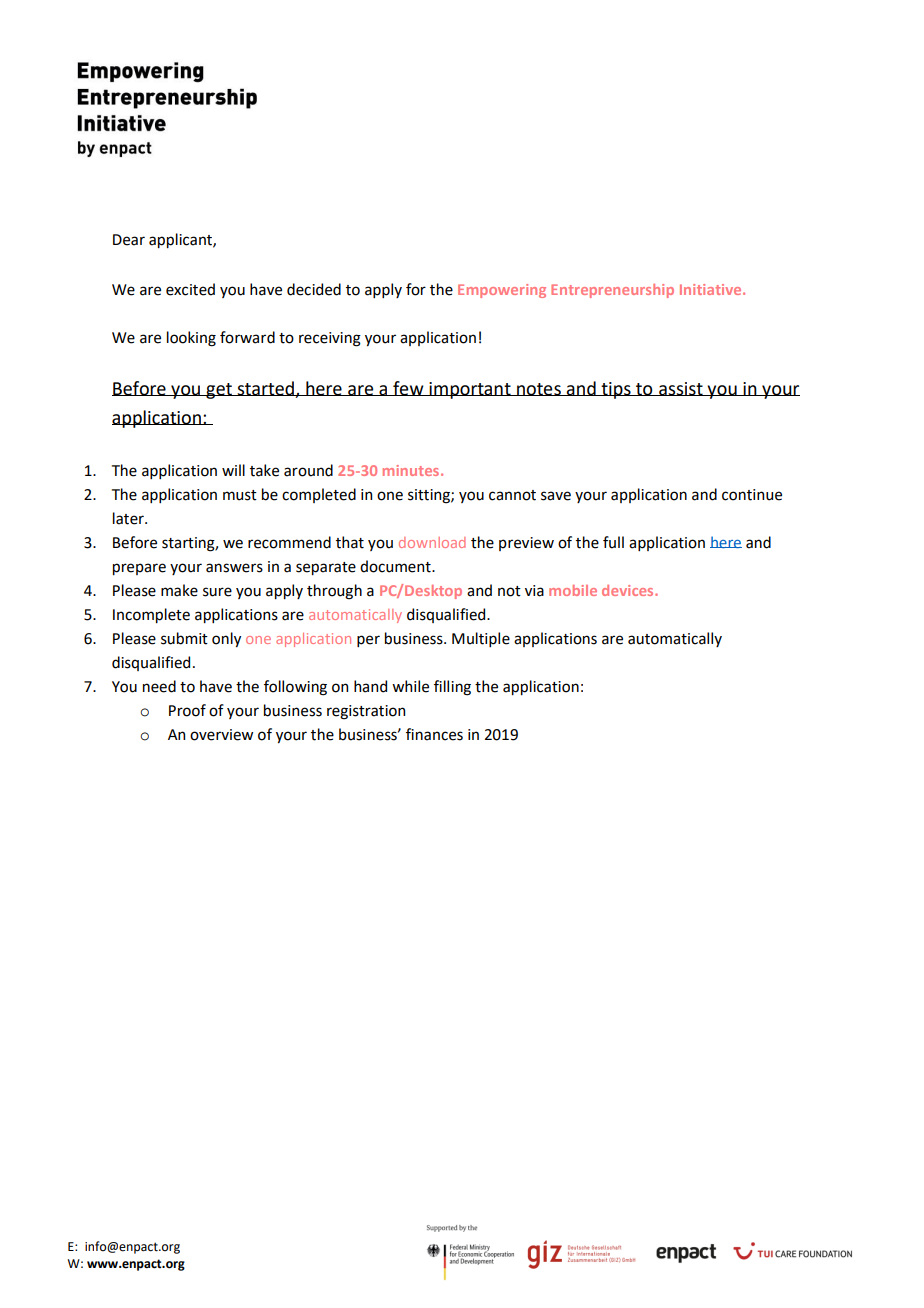 This page has height=1308, width=924. I want to click on continue, so click(752, 495).
